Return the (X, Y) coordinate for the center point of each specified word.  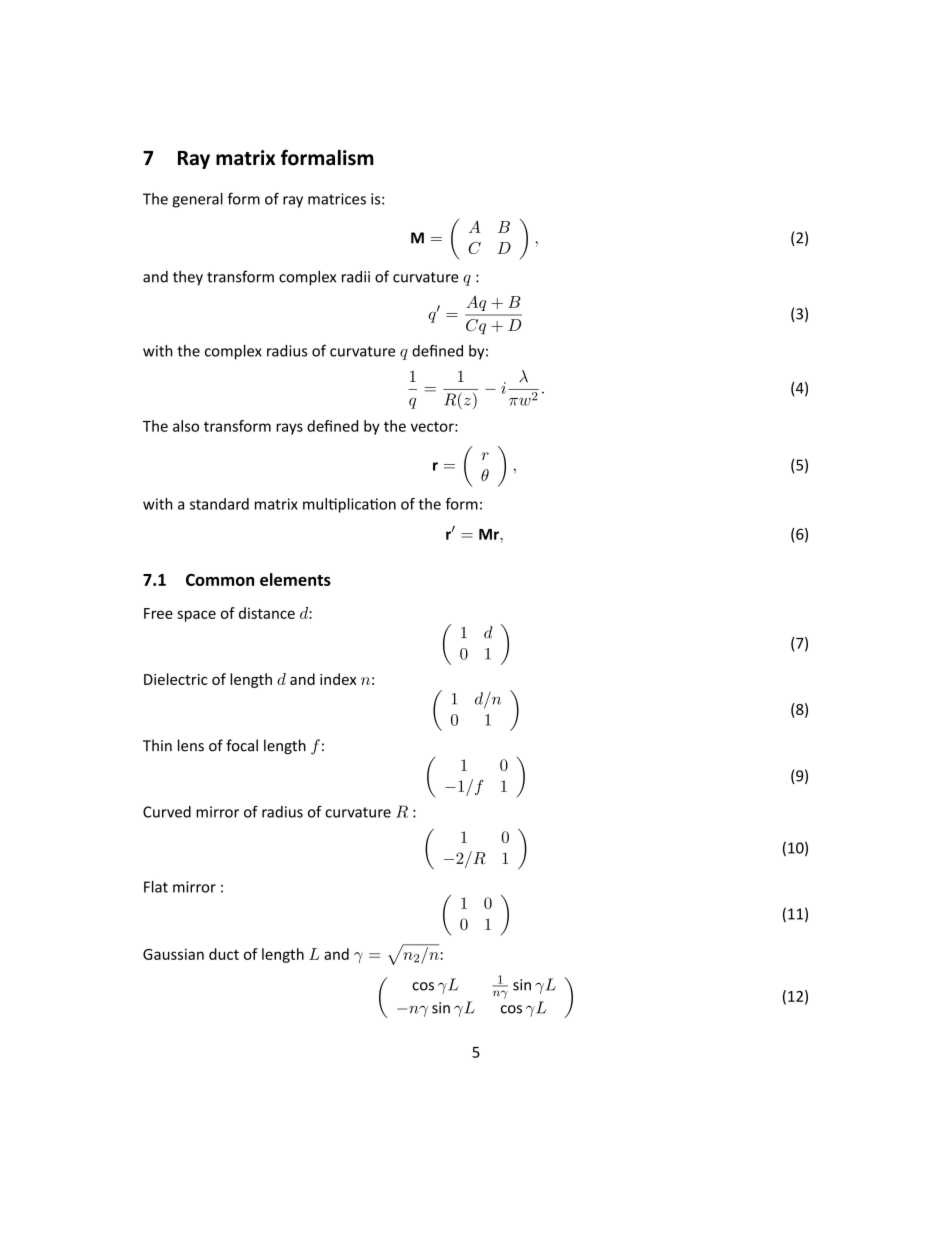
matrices (337, 199)
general (197, 200)
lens (191, 745)
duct (224, 954)
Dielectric (176, 679)
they (188, 278)
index (338, 679)
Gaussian (173, 954)
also (186, 426)
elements (295, 579)
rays (289, 429)
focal (242, 745)
